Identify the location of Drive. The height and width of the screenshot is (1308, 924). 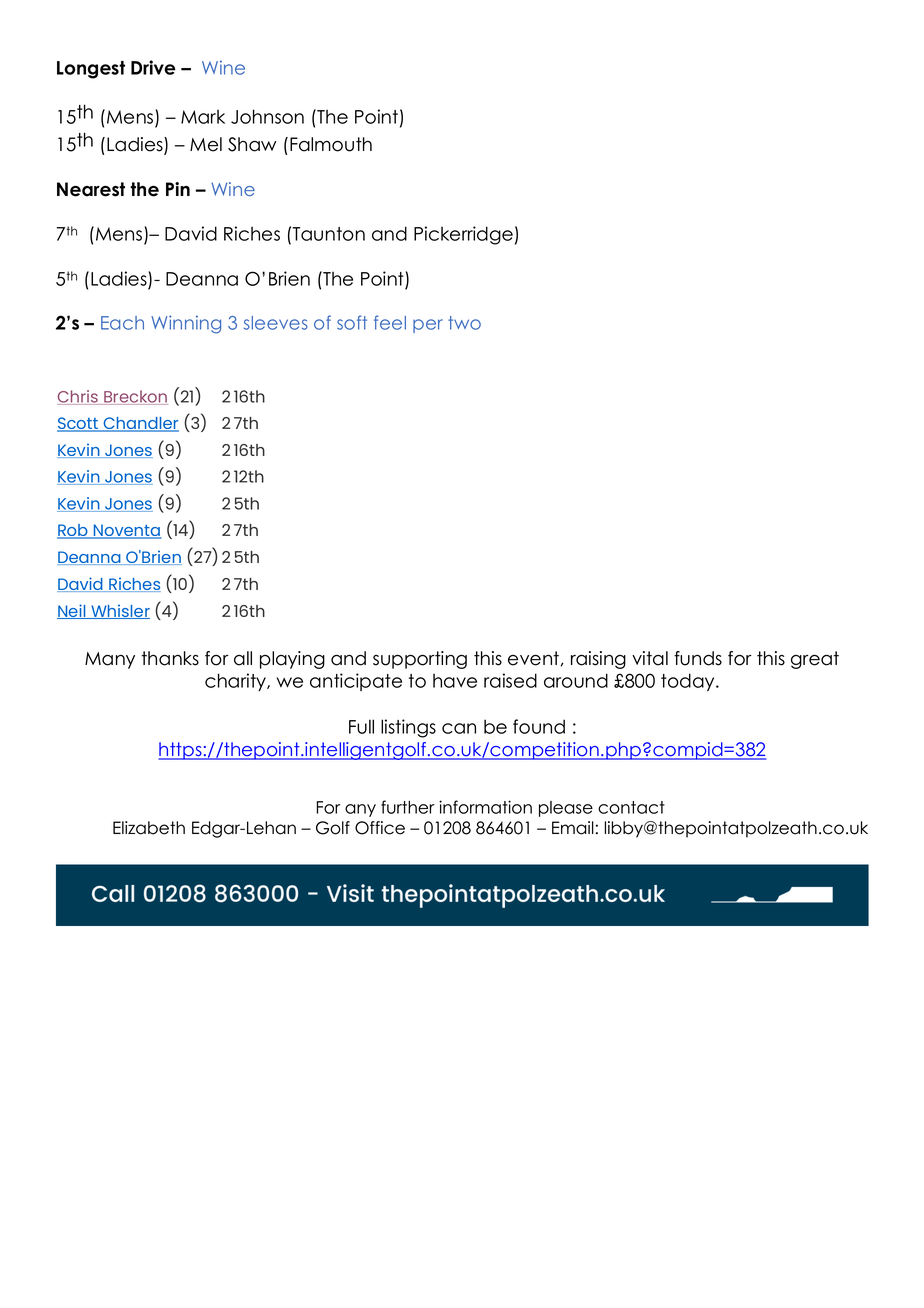
(153, 67).
